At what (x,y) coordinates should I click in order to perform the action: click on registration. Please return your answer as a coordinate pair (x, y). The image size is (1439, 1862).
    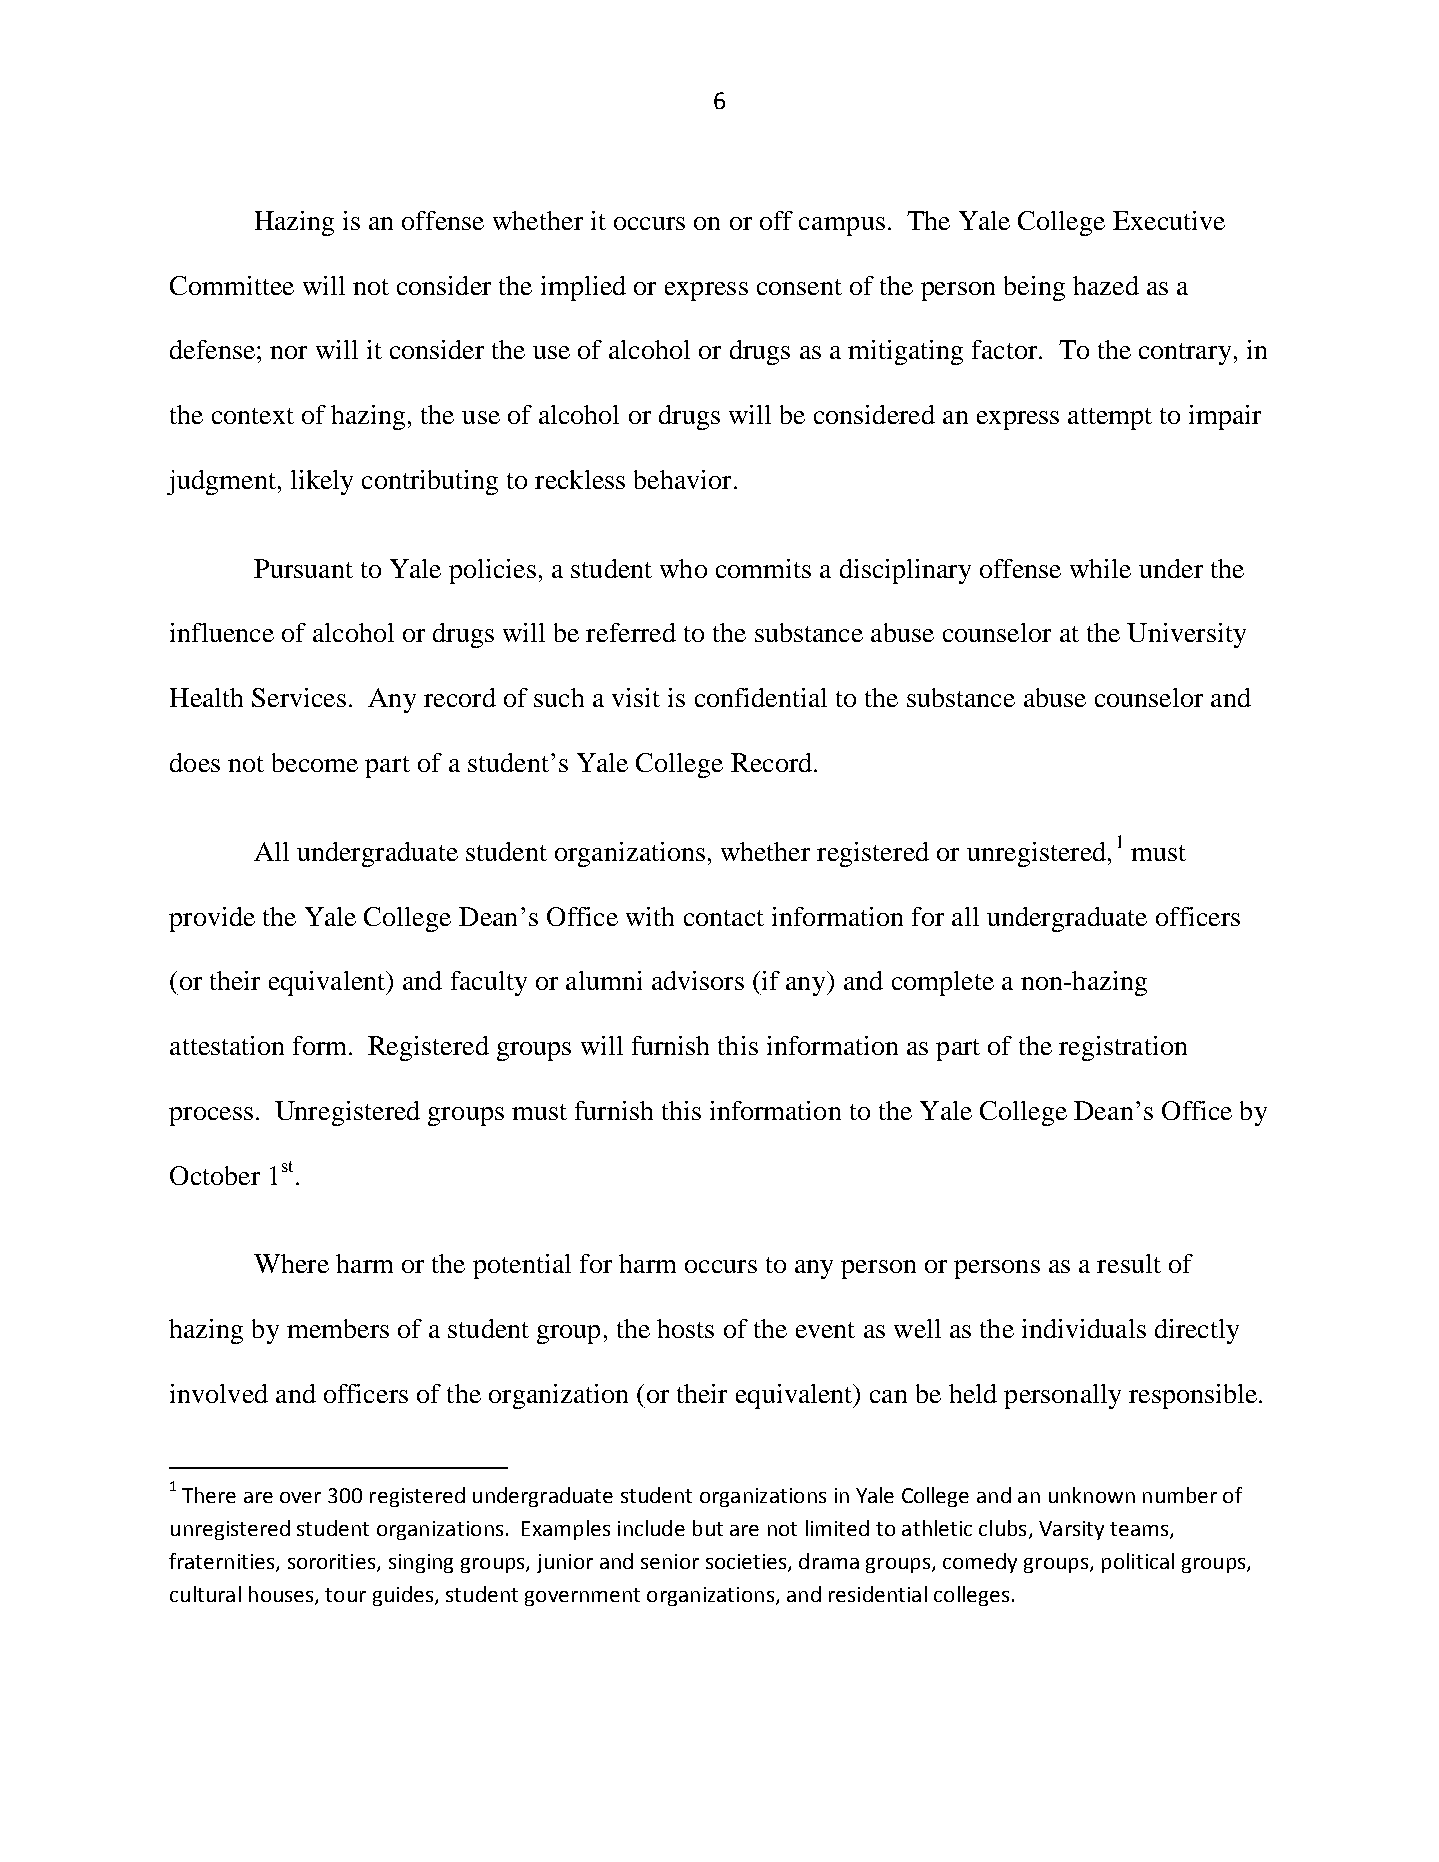
    Looking at the image, I should click on (1123, 1048).
